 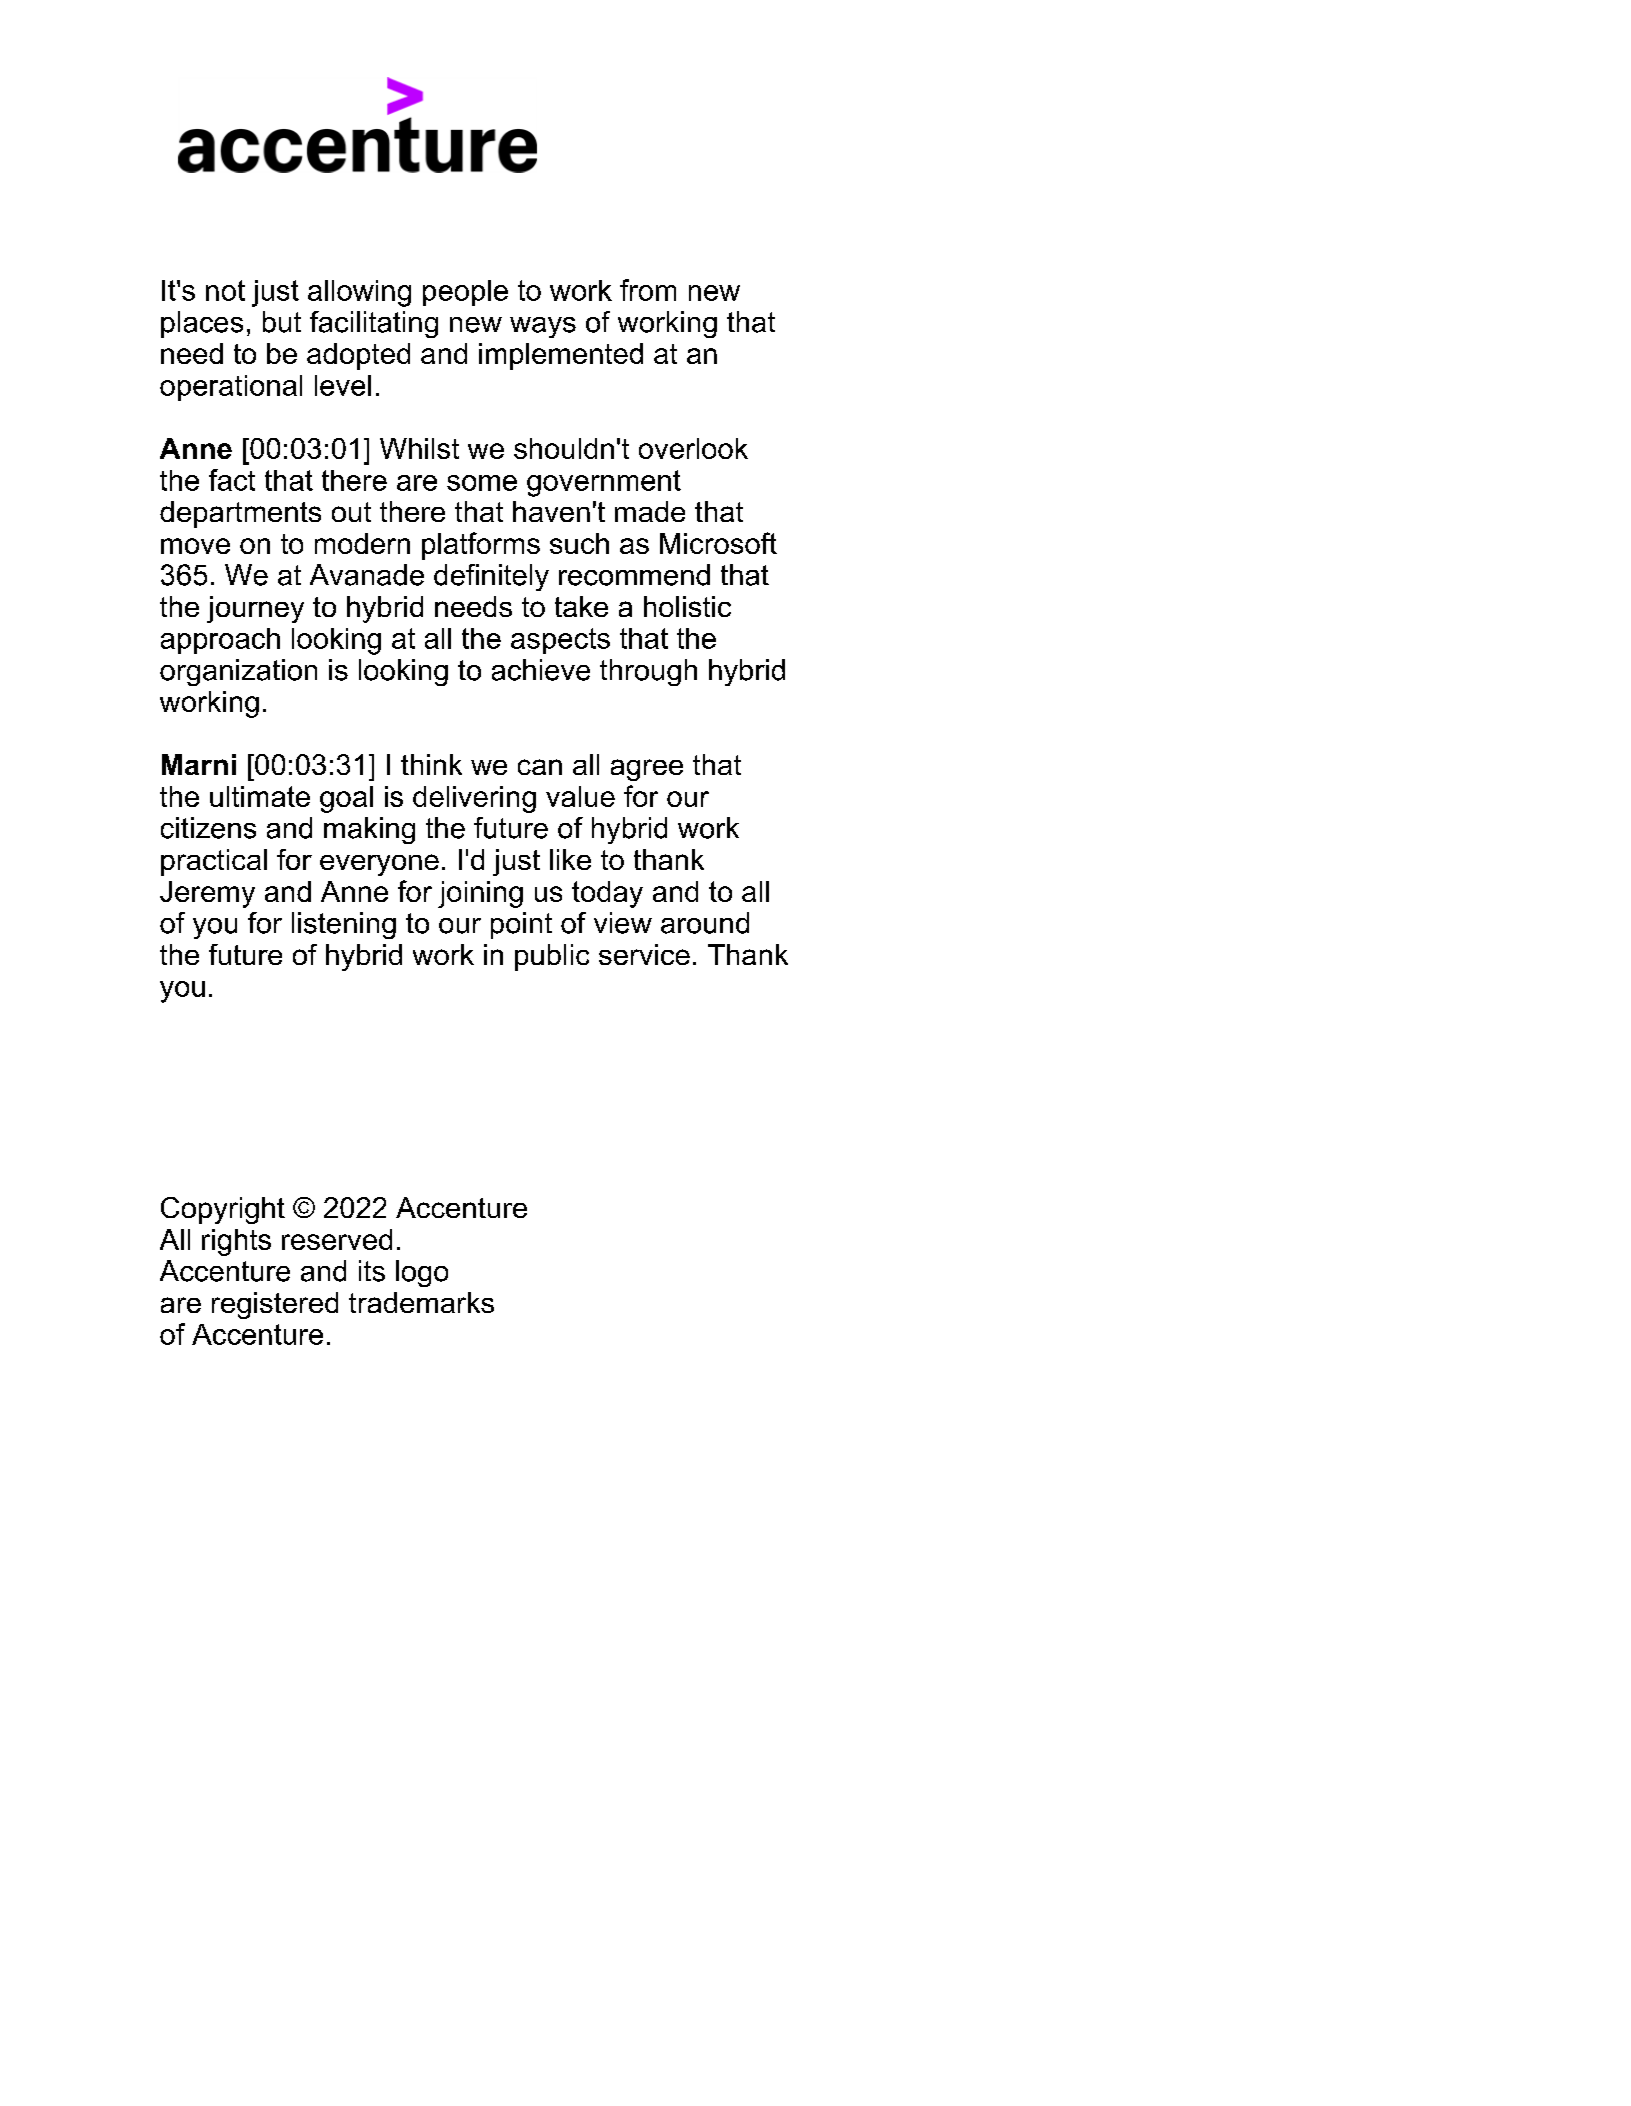 I want to click on joining, so click(x=480, y=894).
